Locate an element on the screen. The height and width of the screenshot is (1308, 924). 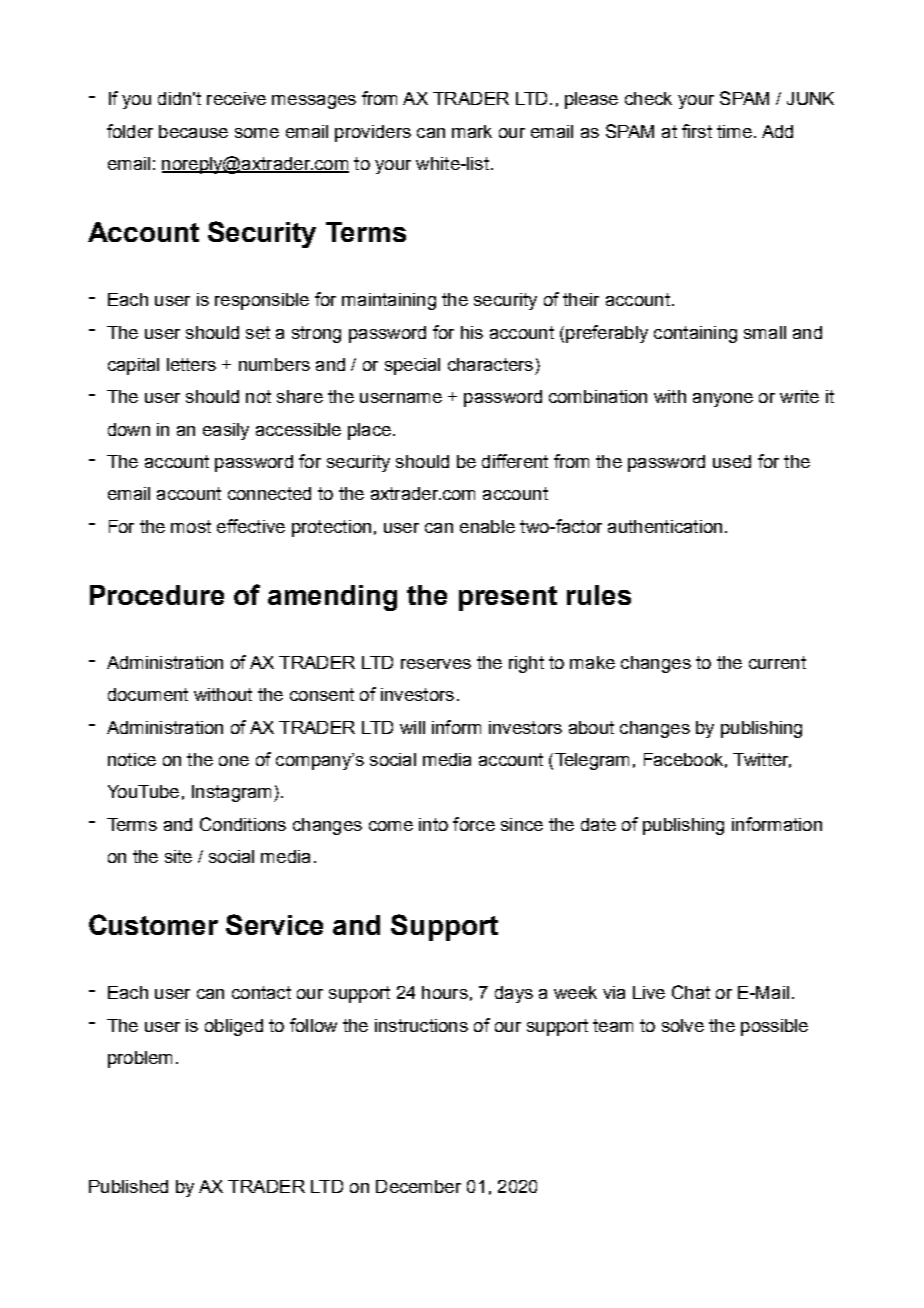
current is located at coordinates (777, 662).
